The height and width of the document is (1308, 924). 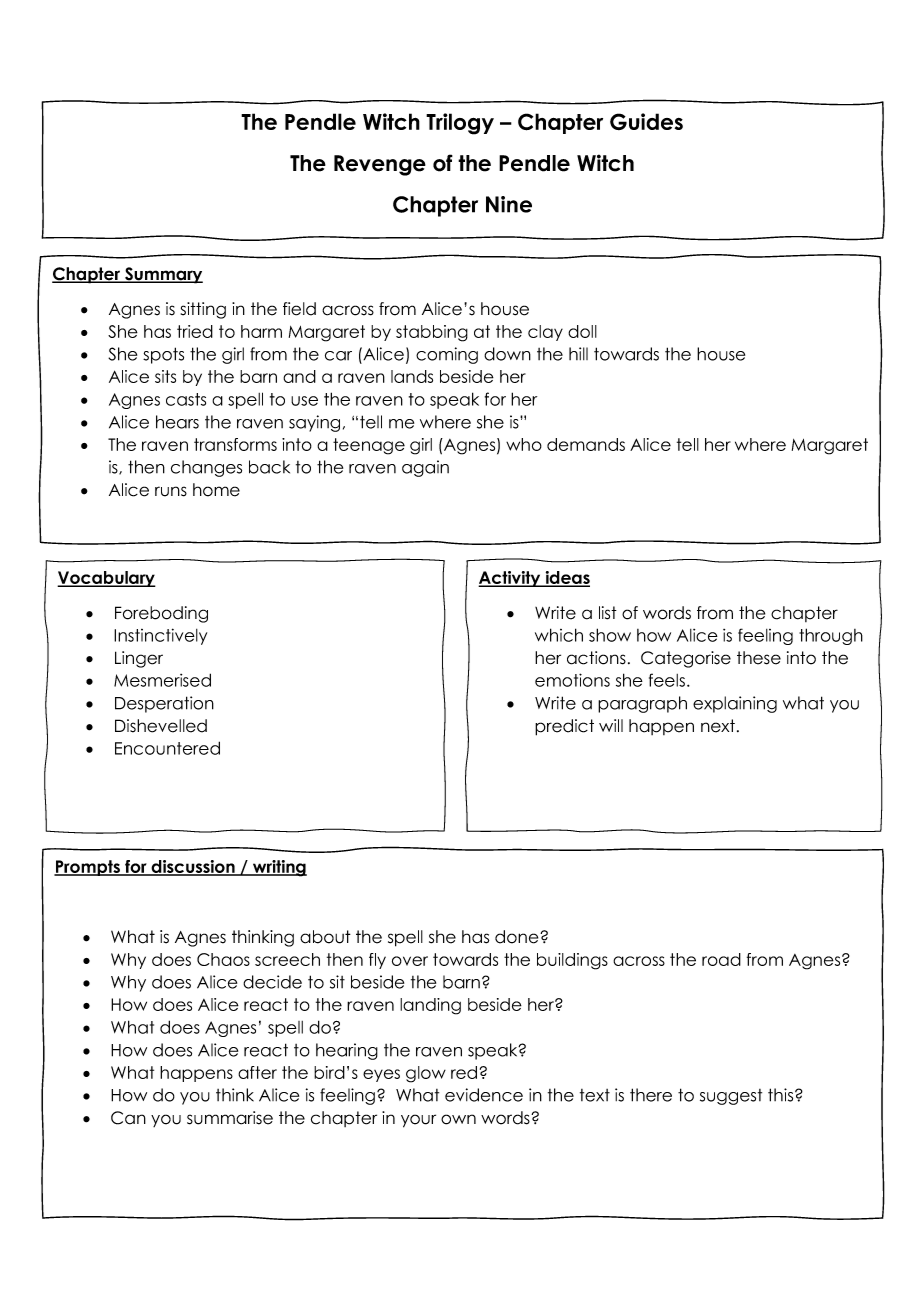 What do you see at coordinates (578, 353) in the document?
I see `hill` at bounding box center [578, 353].
